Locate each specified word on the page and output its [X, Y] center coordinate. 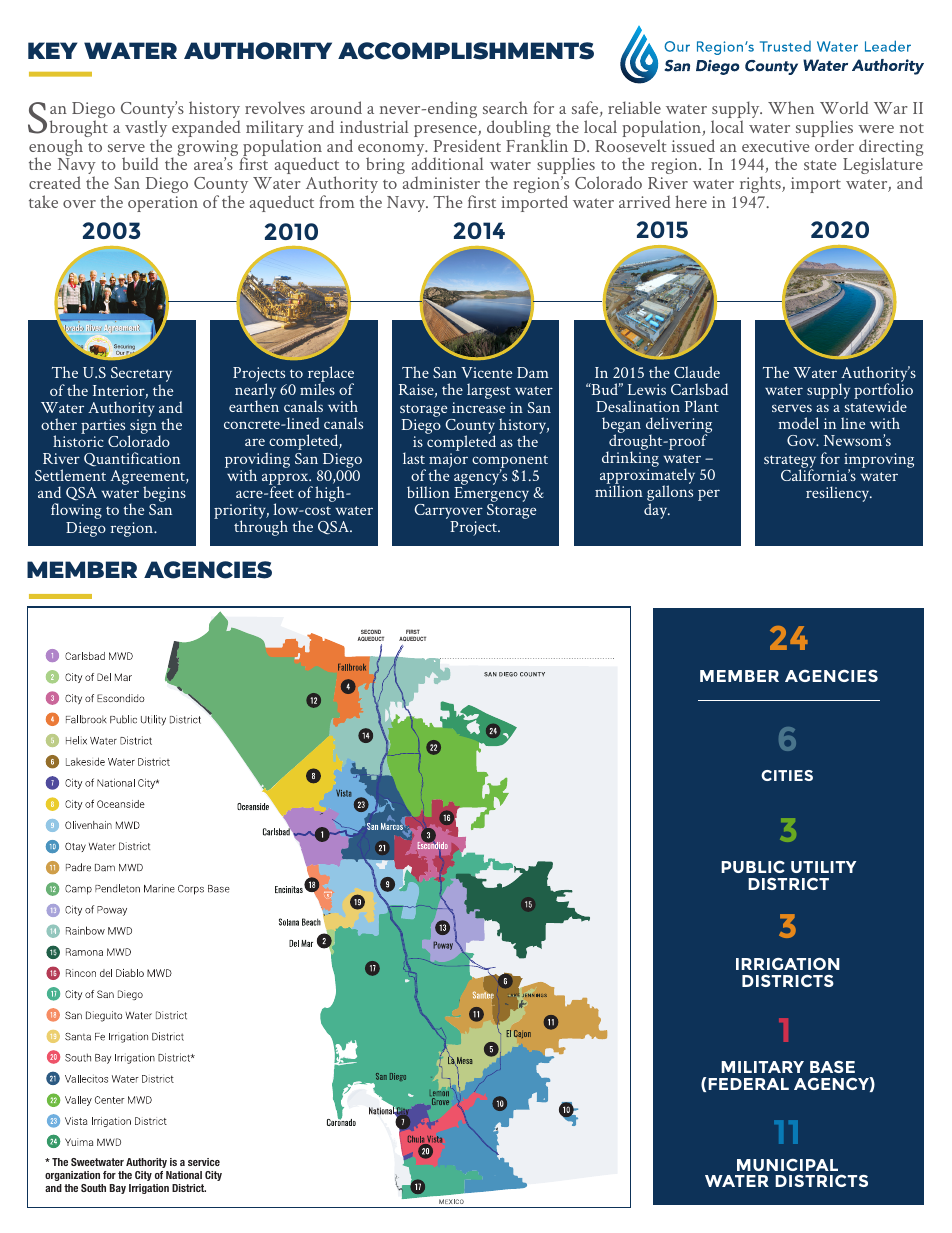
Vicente [486, 372]
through [261, 528]
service [204, 1162]
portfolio [883, 391]
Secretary [141, 376]
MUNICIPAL [787, 1165]
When [791, 107]
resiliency [839, 494]
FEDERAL [748, 1084]
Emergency [491, 496]
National [184, 1175]
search [505, 107]
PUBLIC [753, 867]
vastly [146, 130]
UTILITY [823, 867]
